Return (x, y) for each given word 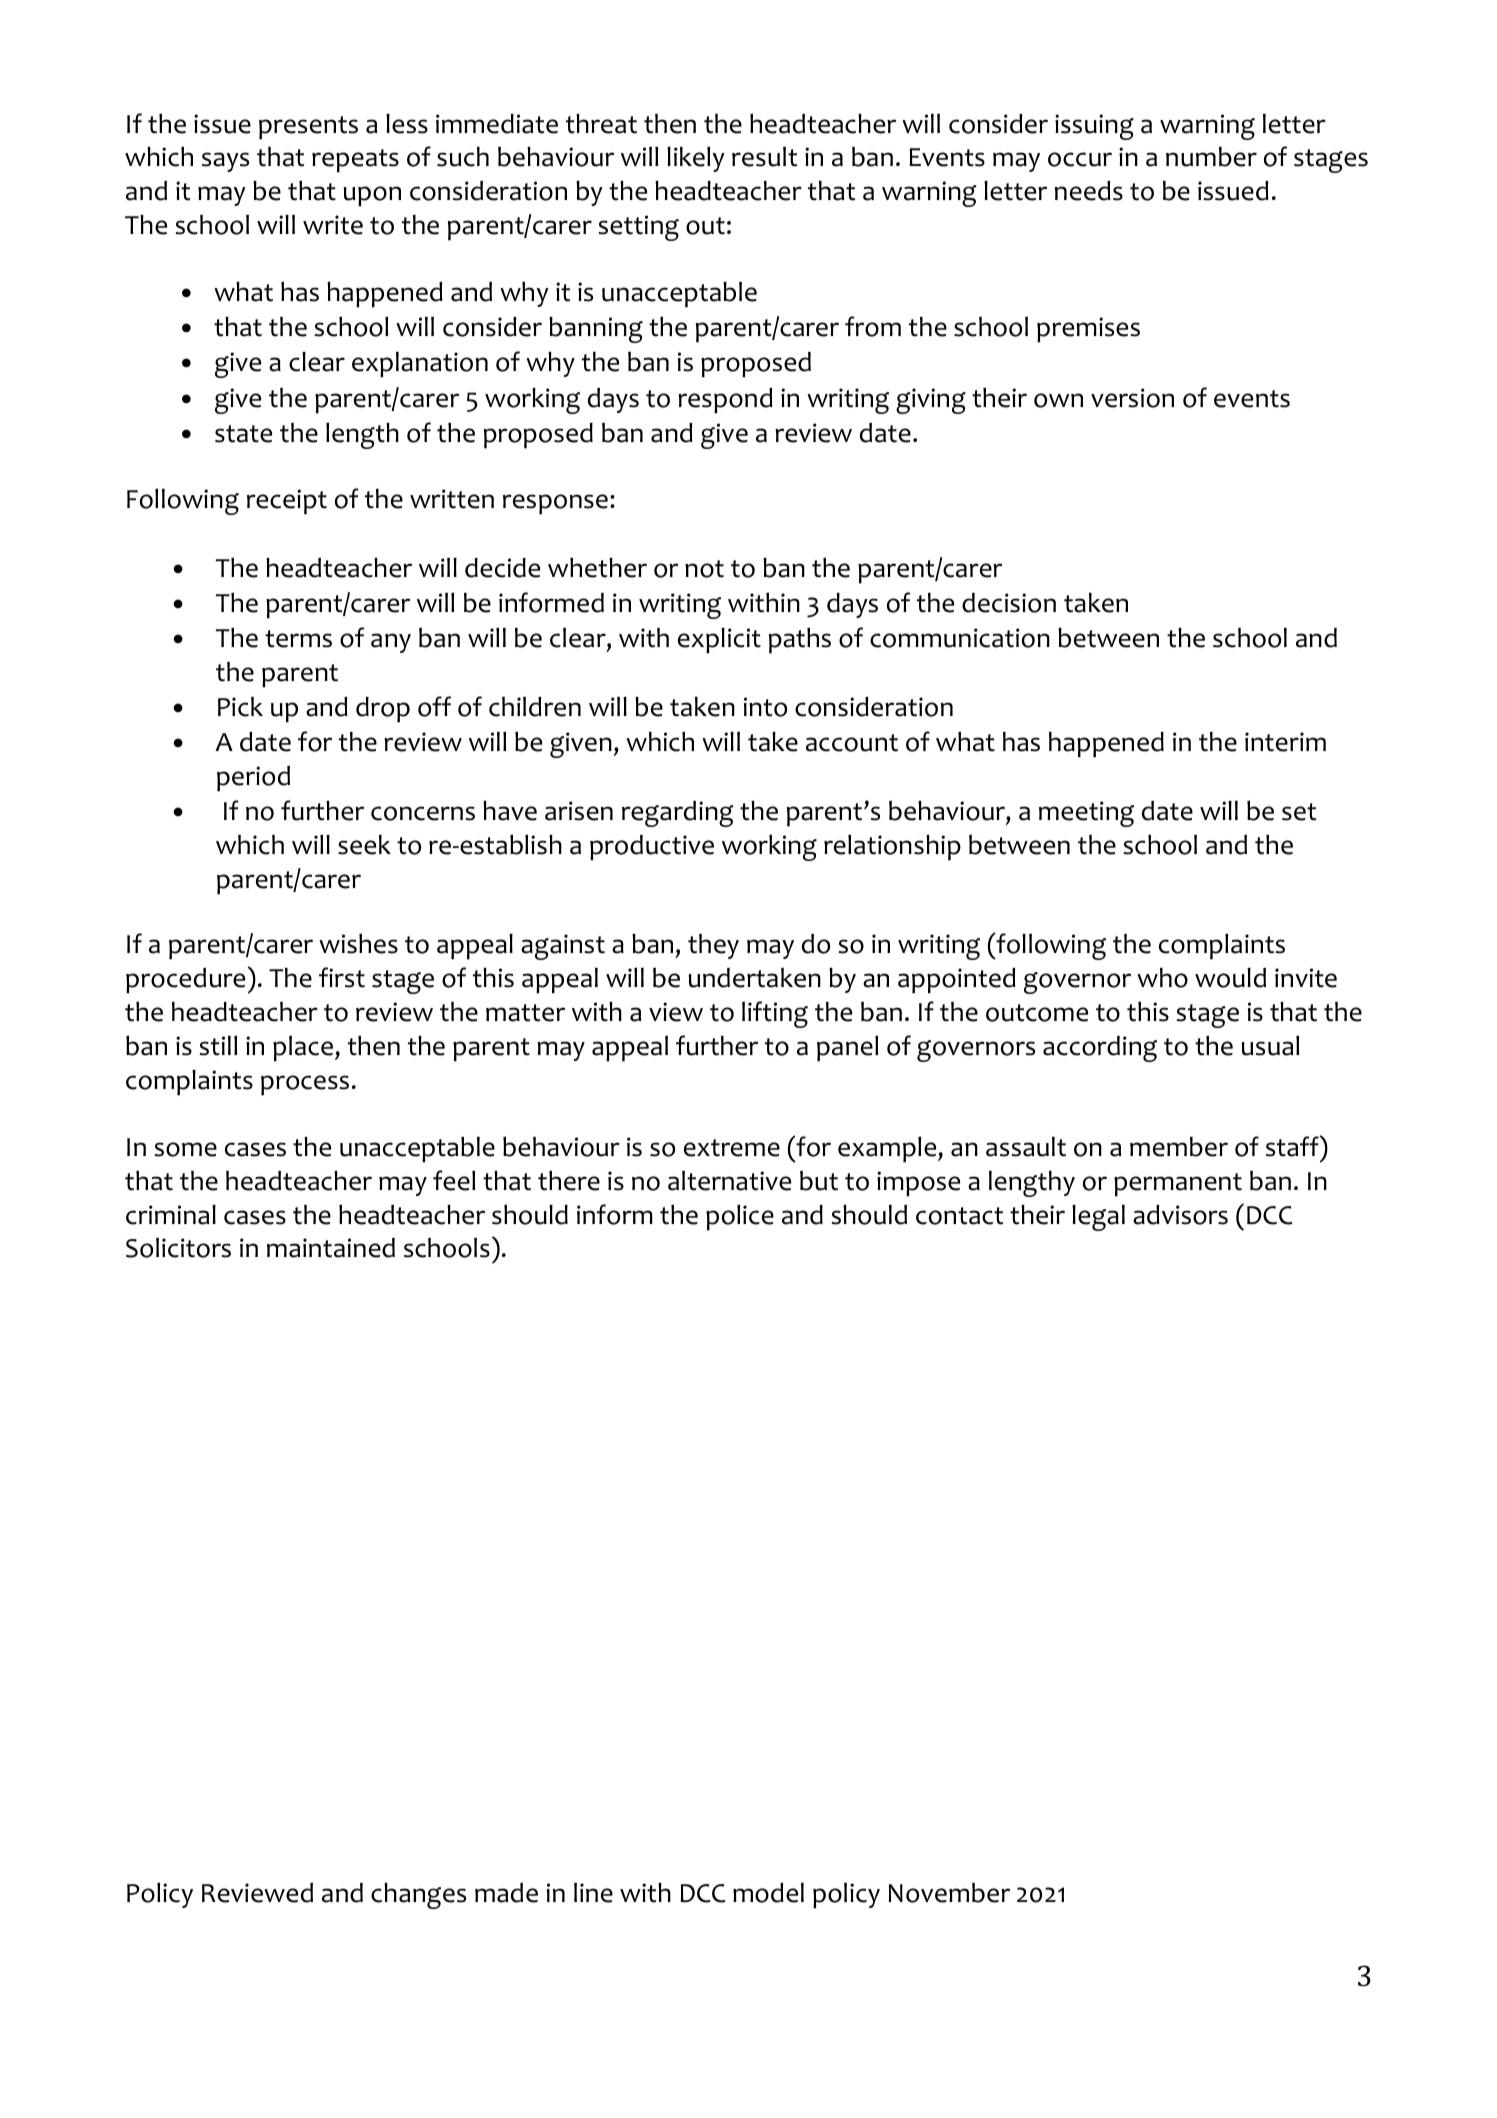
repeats (355, 161)
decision (1009, 603)
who (1162, 978)
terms (298, 639)
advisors (1180, 1215)
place (304, 1049)
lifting (775, 1014)
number (1211, 157)
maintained (331, 1248)
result (764, 157)
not (704, 569)
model (768, 1893)
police (740, 1218)
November (949, 1893)
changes (418, 1896)
